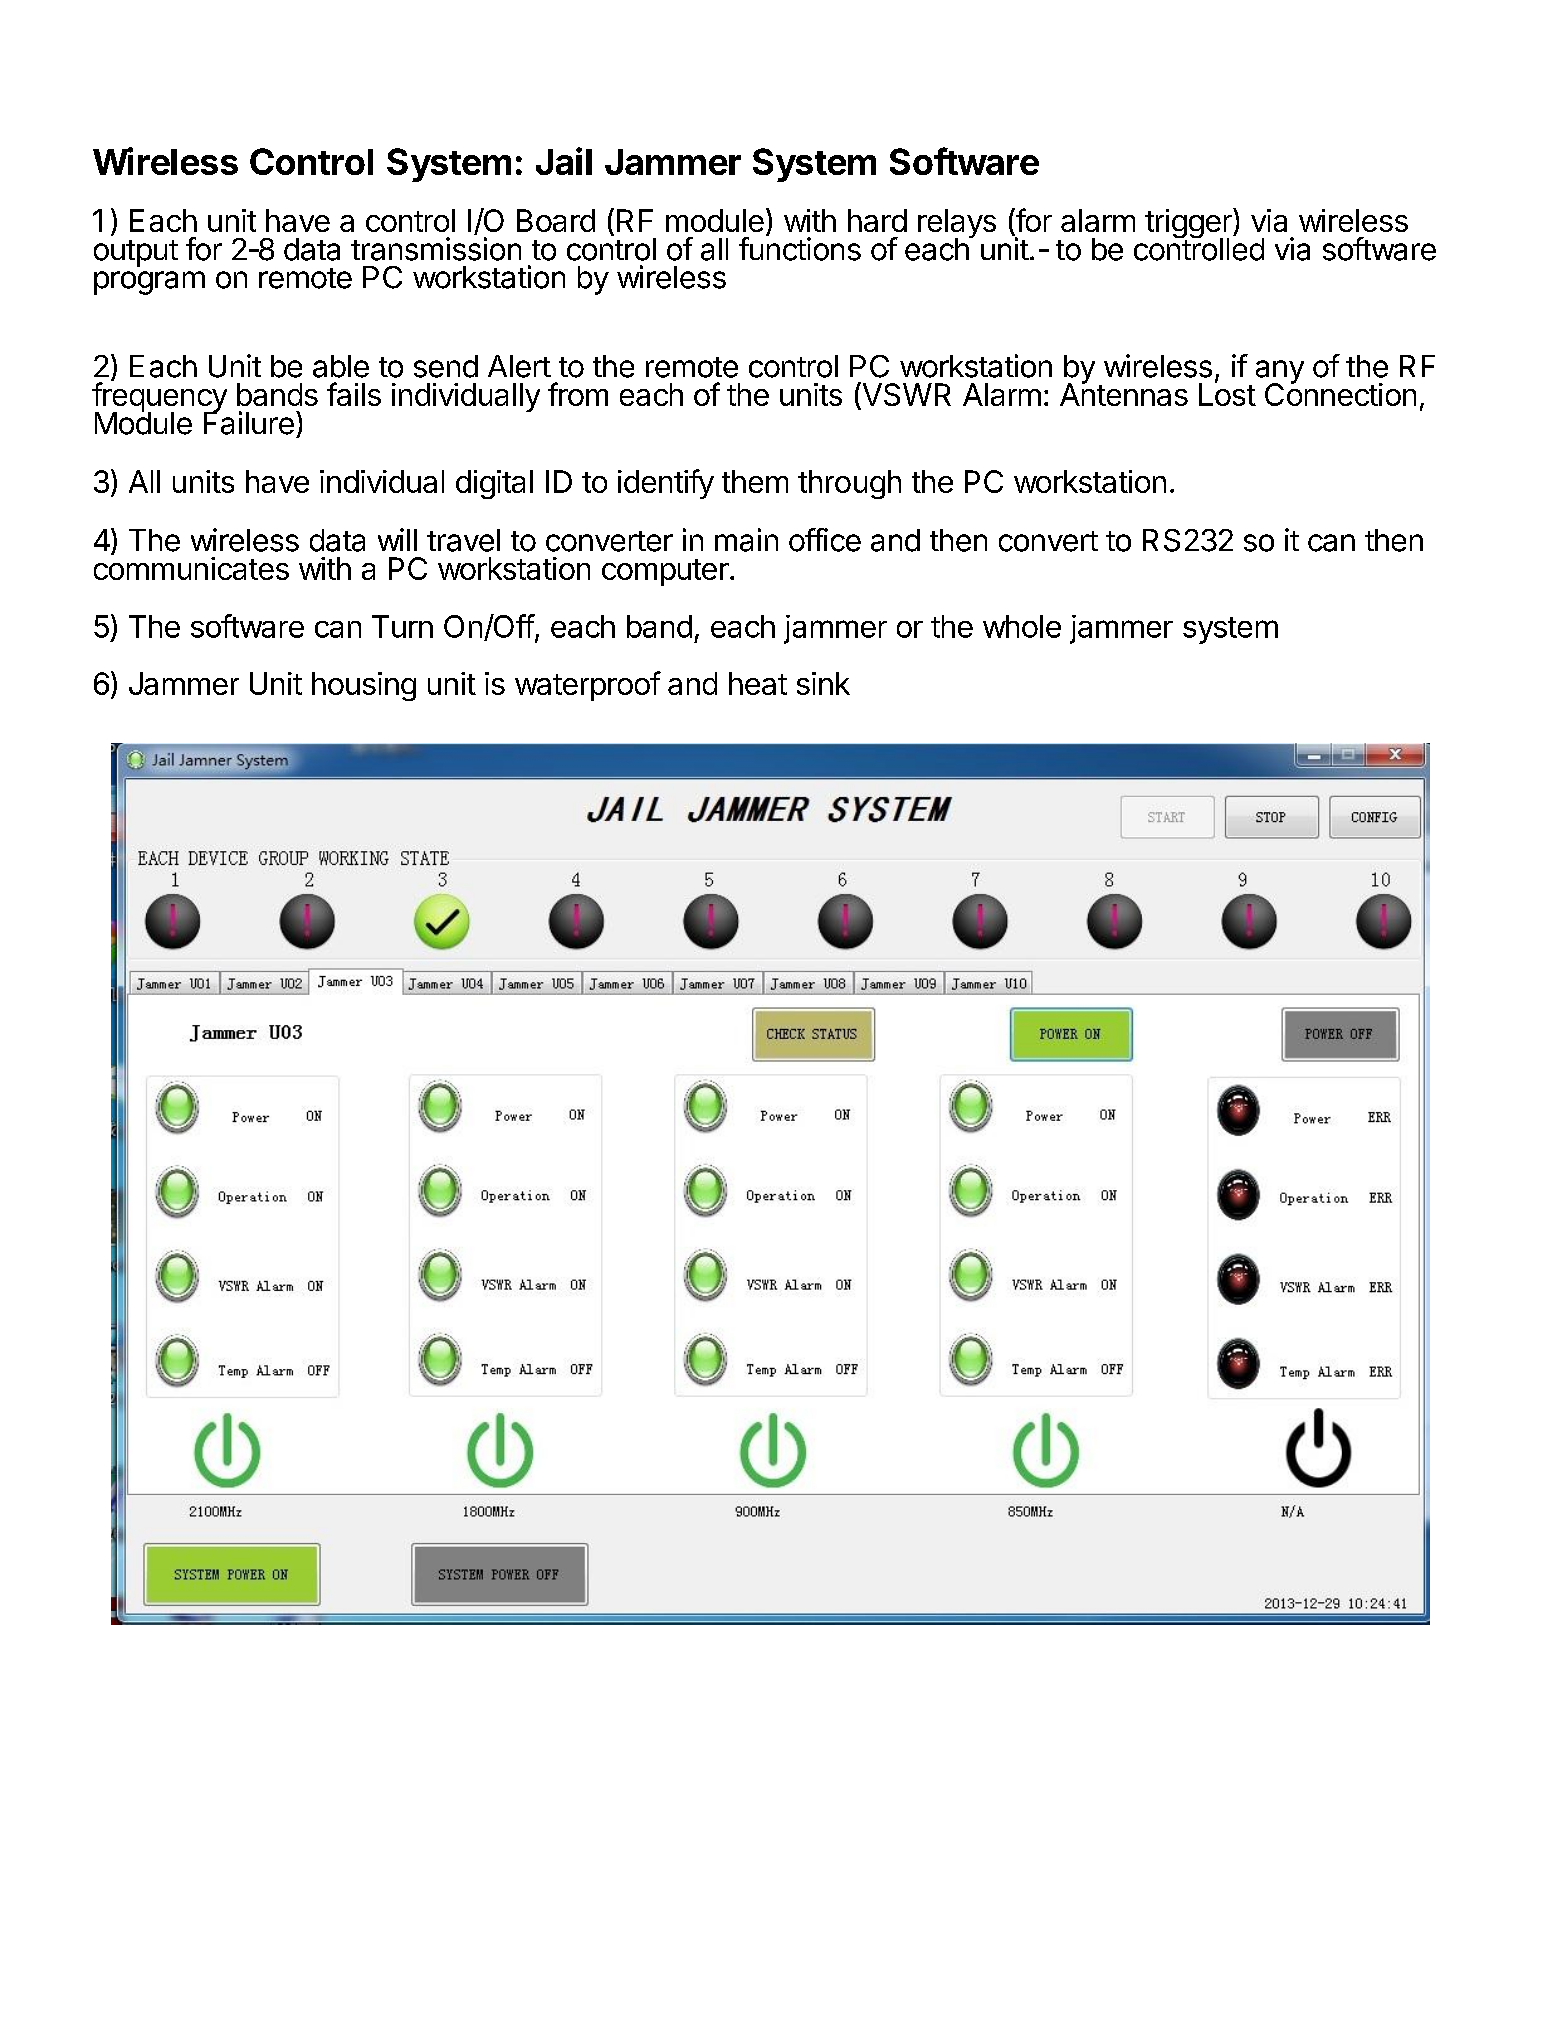 This screenshot has height=2022, width=1562. What do you see at coordinates (849, 484) in the screenshot?
I see `through` at bounding box center [849, 484].
